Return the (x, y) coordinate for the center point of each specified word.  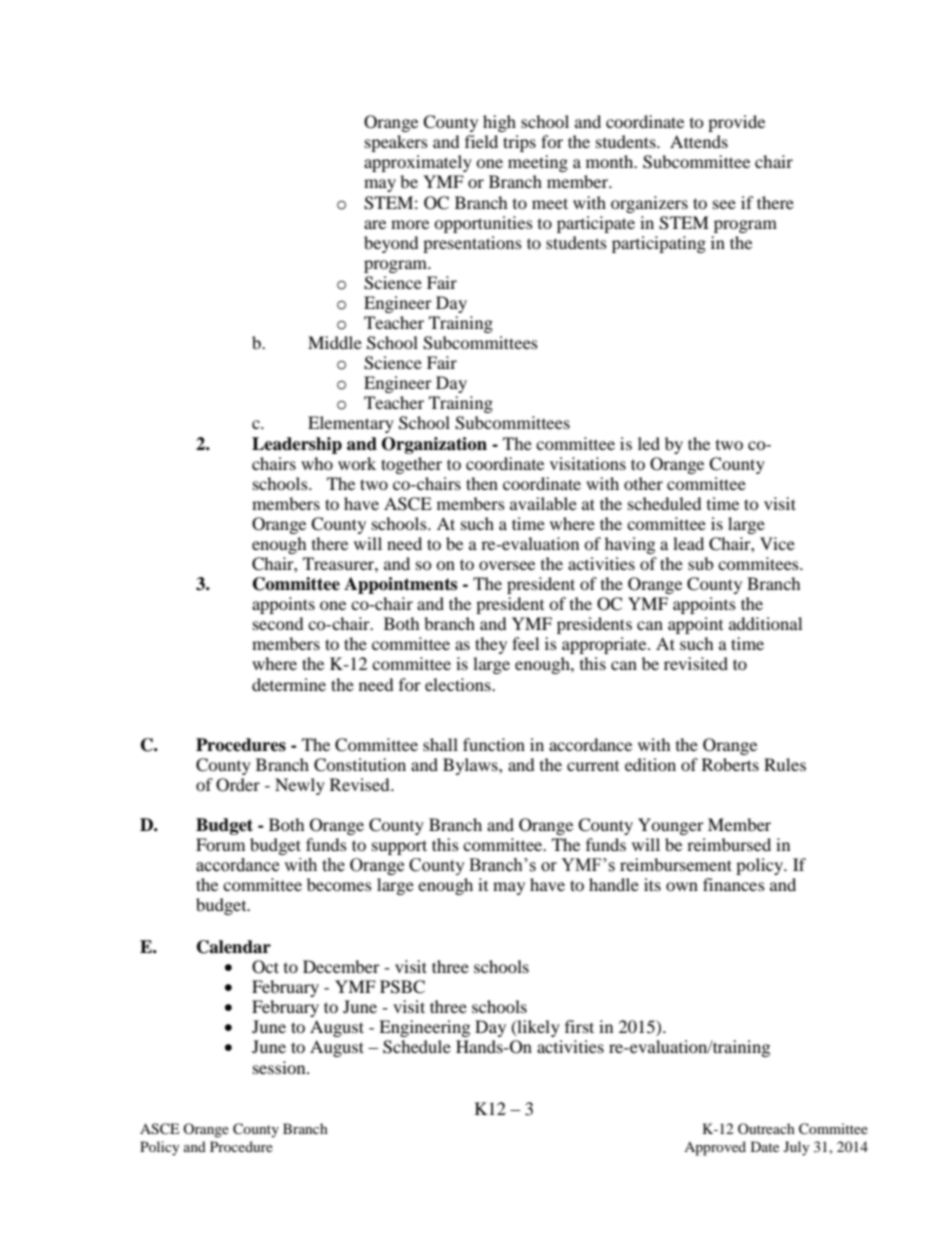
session (280, 1067)
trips (519, 143)
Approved (715, 1148)
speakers (396, 143)
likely (537, 1028)
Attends (699, 141)
